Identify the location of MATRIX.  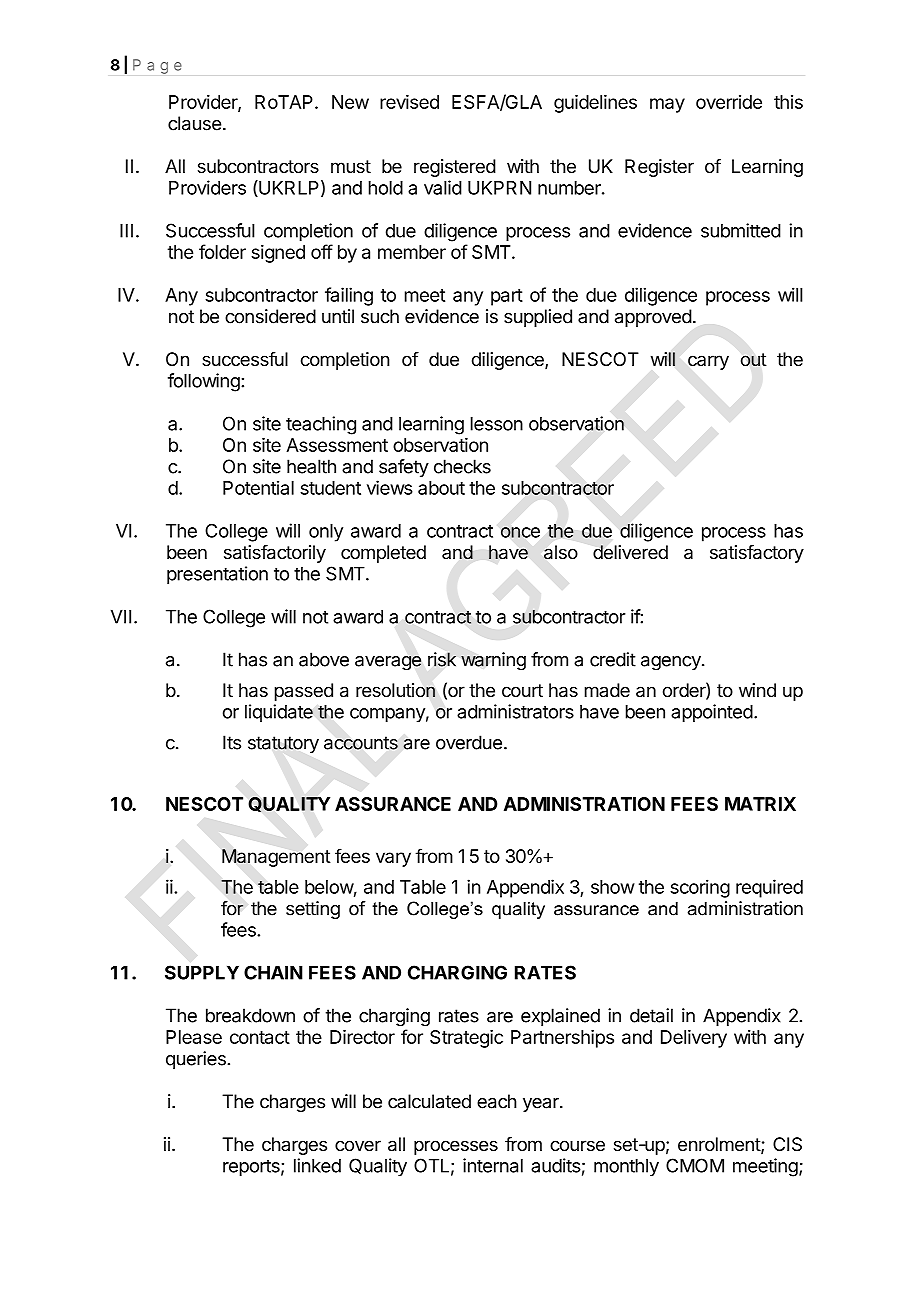
(760, 804).
